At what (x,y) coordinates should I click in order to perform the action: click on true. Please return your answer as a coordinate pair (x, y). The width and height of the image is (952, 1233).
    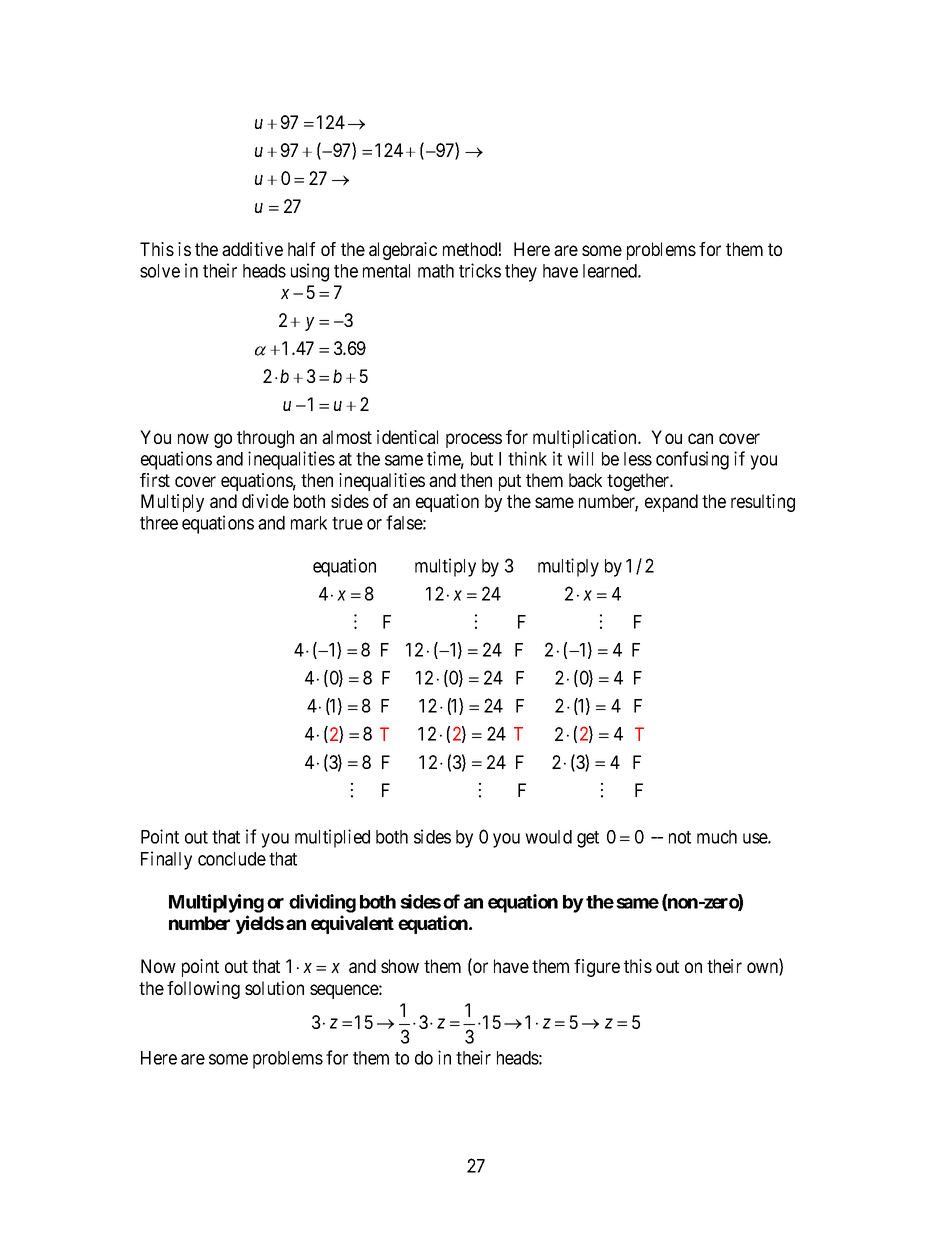
    Looking at the image, I should click on (347, 523).
